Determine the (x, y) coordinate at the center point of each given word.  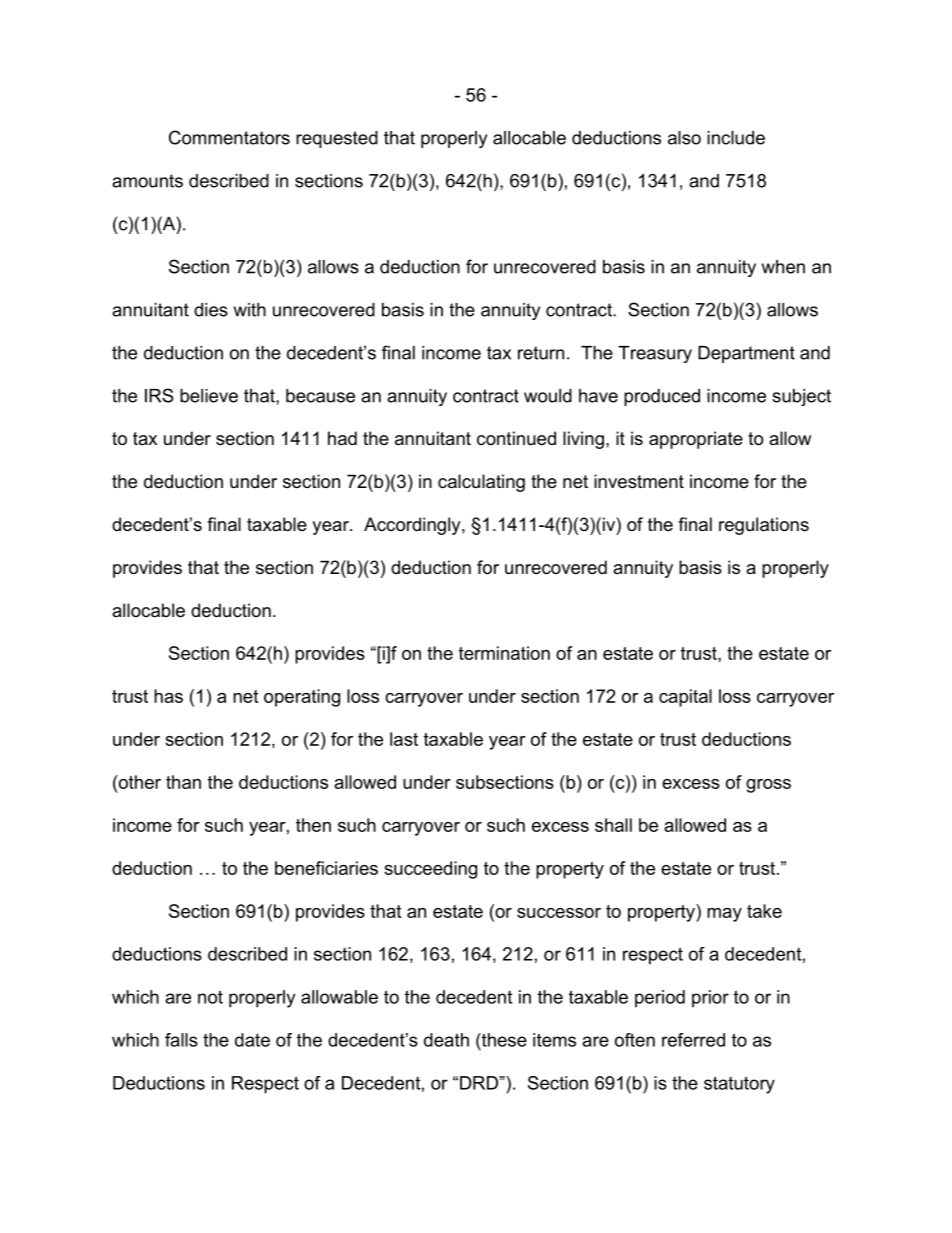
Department (746, 354)
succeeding (430, 870)
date (252, 1040)
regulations (764, 526)
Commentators (229, 137)
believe (209, 396)
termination (504, 653)
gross (768, 786)
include (736, 138)
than (183, 782)
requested (337, 139)
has (168, 696)
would (548, 396)
